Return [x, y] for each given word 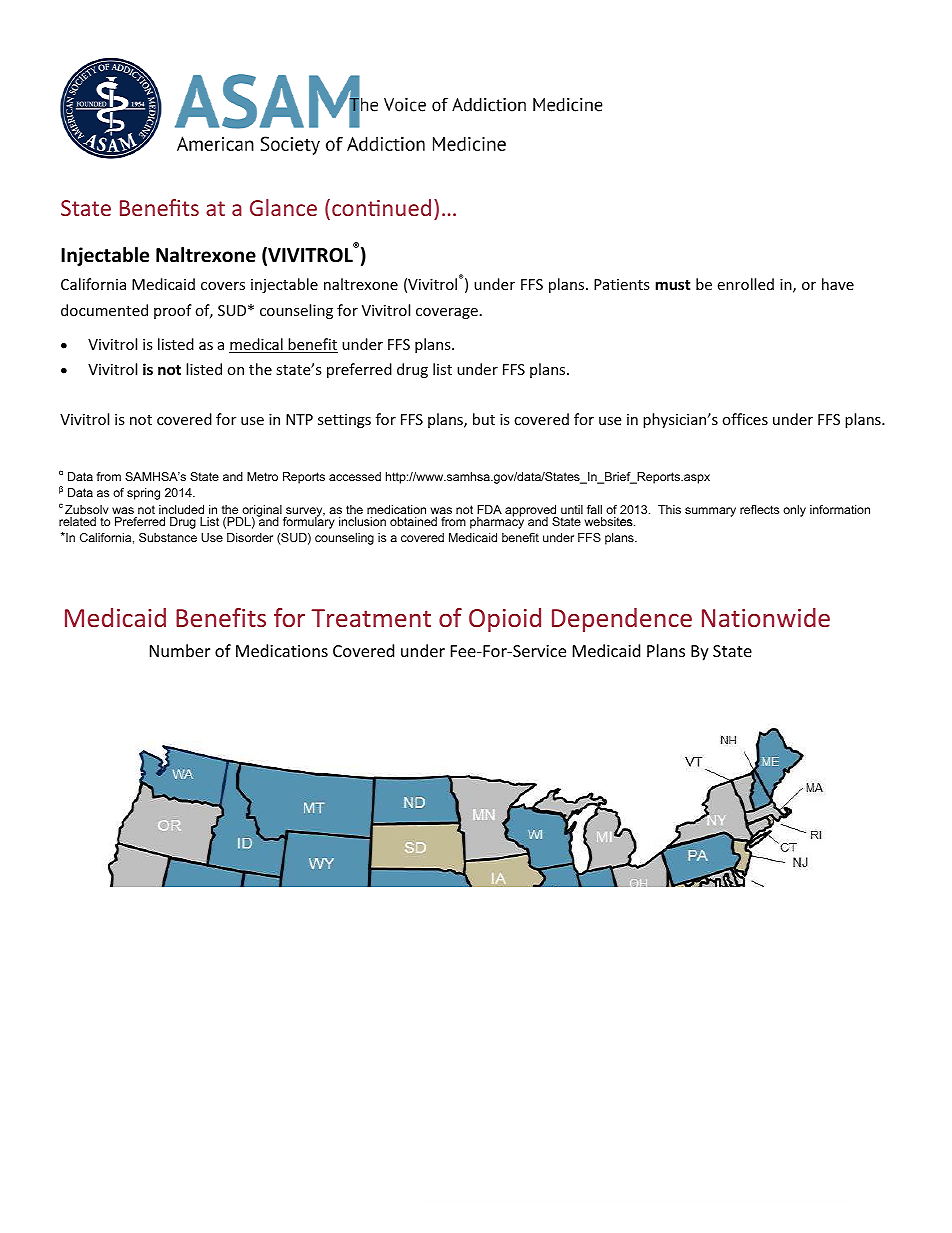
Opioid [505, 620]
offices [745, 419]
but [484, 419]
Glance [283, 207]
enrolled [745, 284]
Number [180, 650]
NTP [299, 419]
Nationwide [766, 617]
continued [381, 207]
